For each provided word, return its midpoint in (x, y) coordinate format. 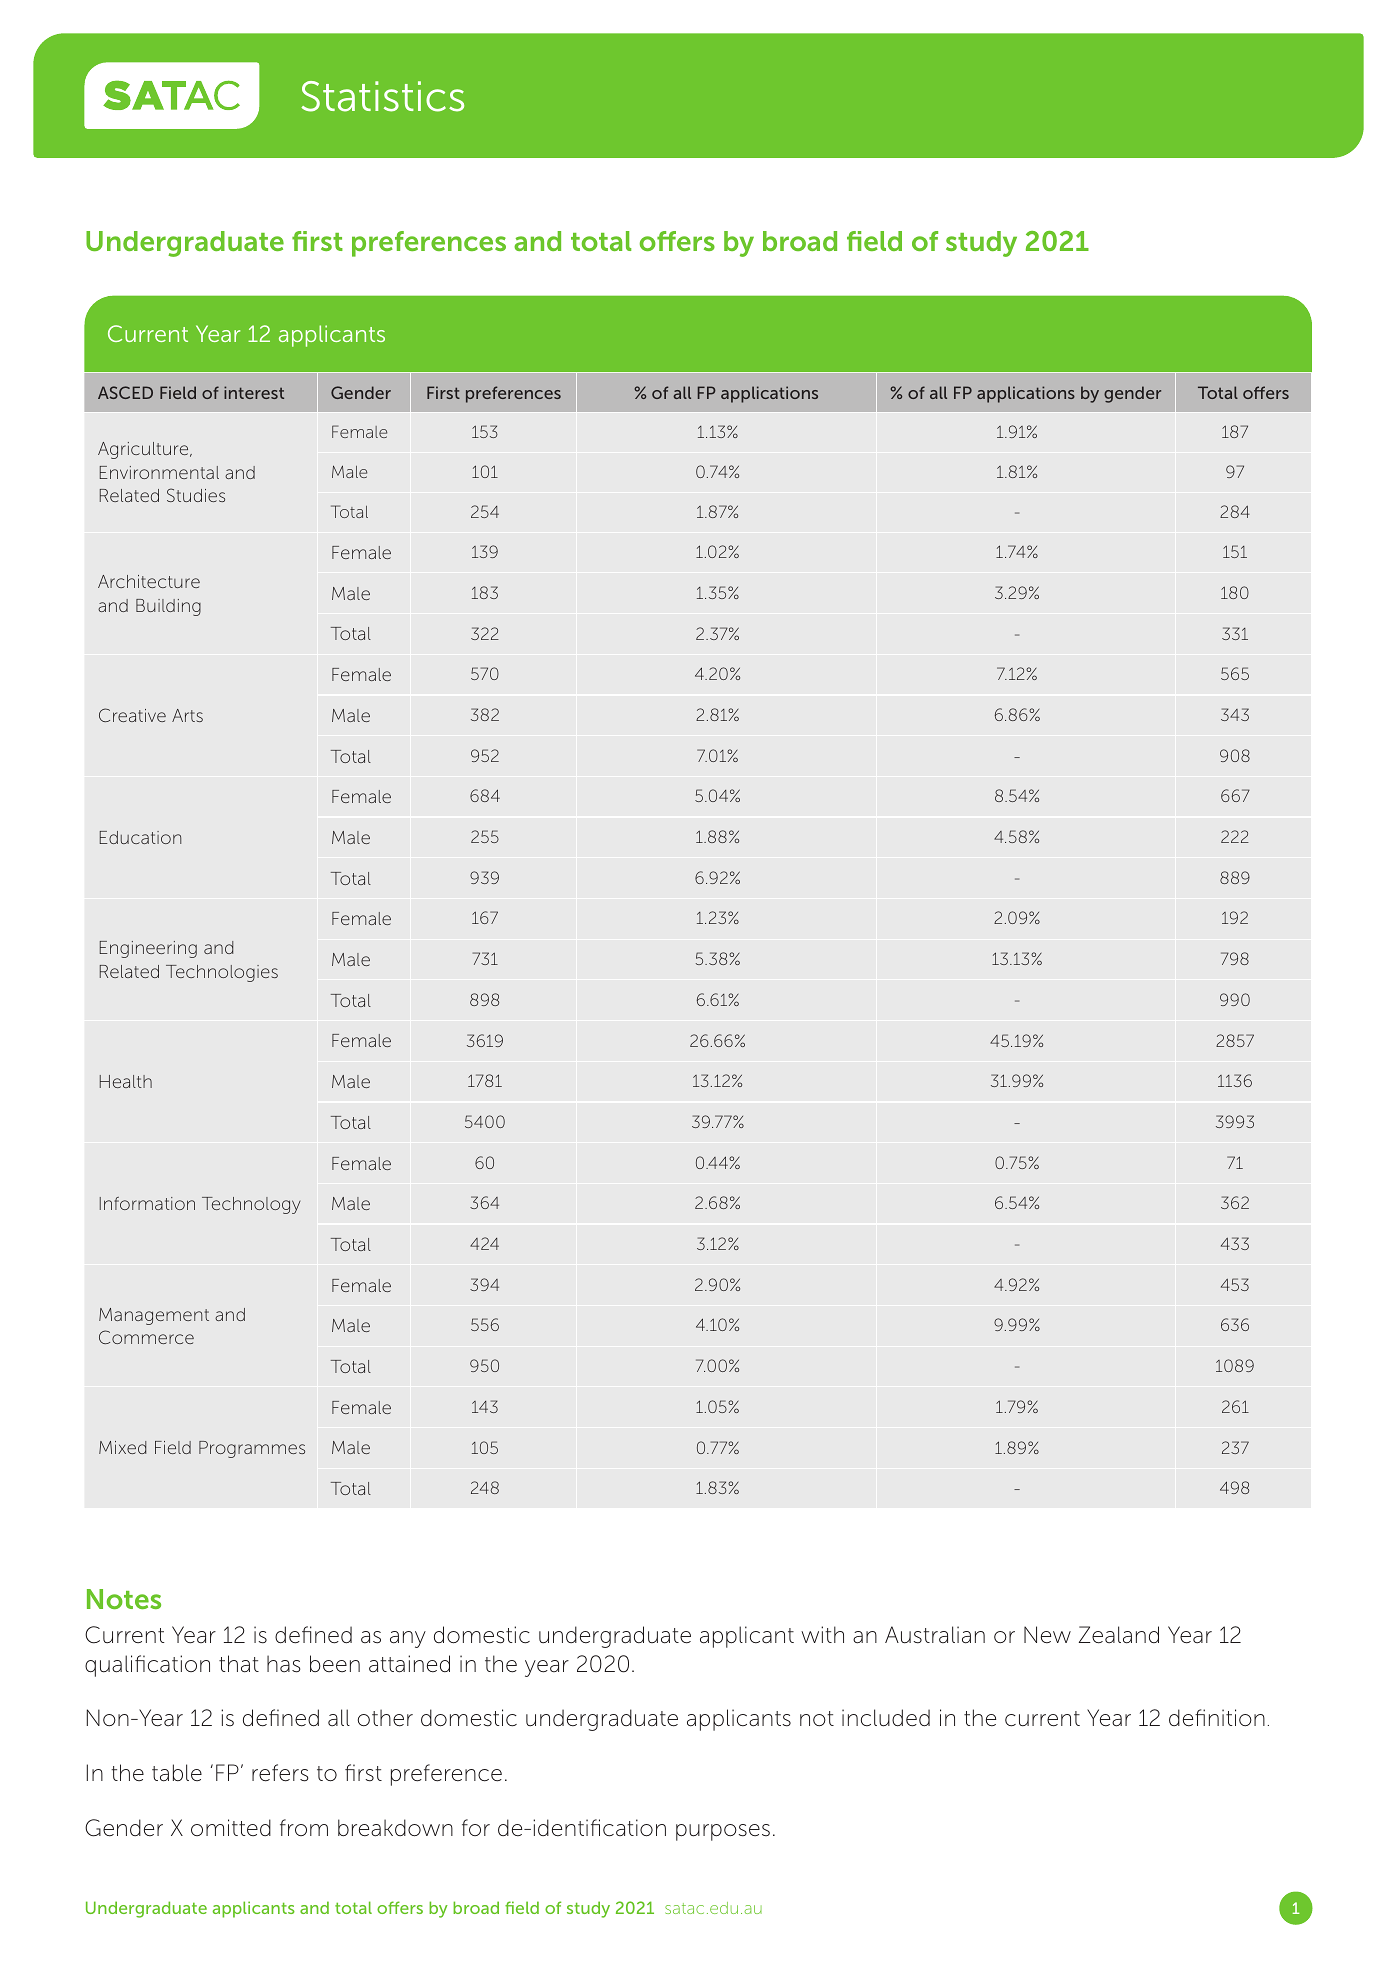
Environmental (159, 472)
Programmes (252, 1449)
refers (280, 1773)
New (1047, 1635)
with (822, 1634)
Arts (187, 715)
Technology (251, 1205)
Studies (196, 495)
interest (254, 392)
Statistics (382, 96)
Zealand (1119, 1635)
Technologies (222, 973)
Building (168, 607)
